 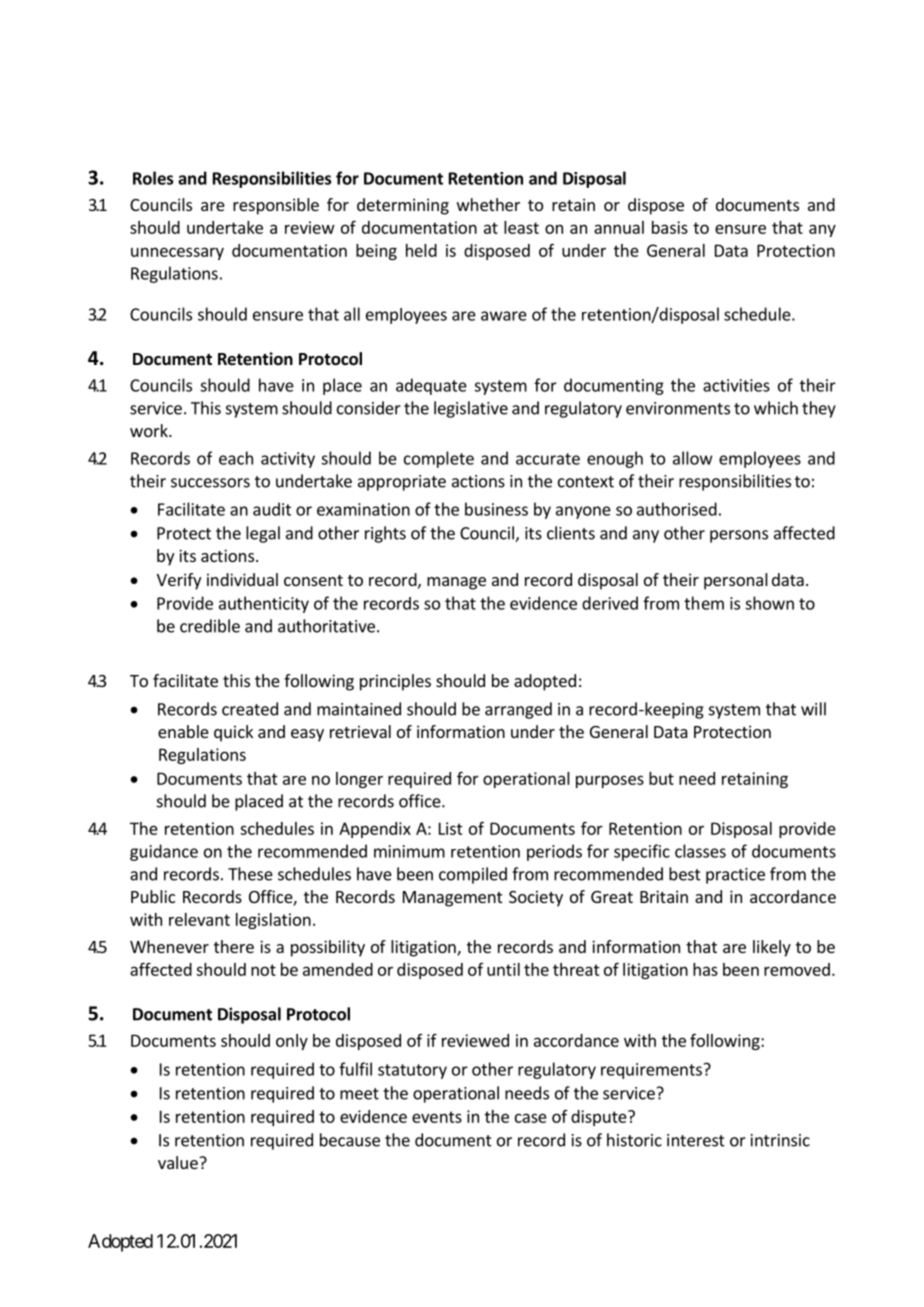 I want to click on basis, so click(x=670, y=227).
